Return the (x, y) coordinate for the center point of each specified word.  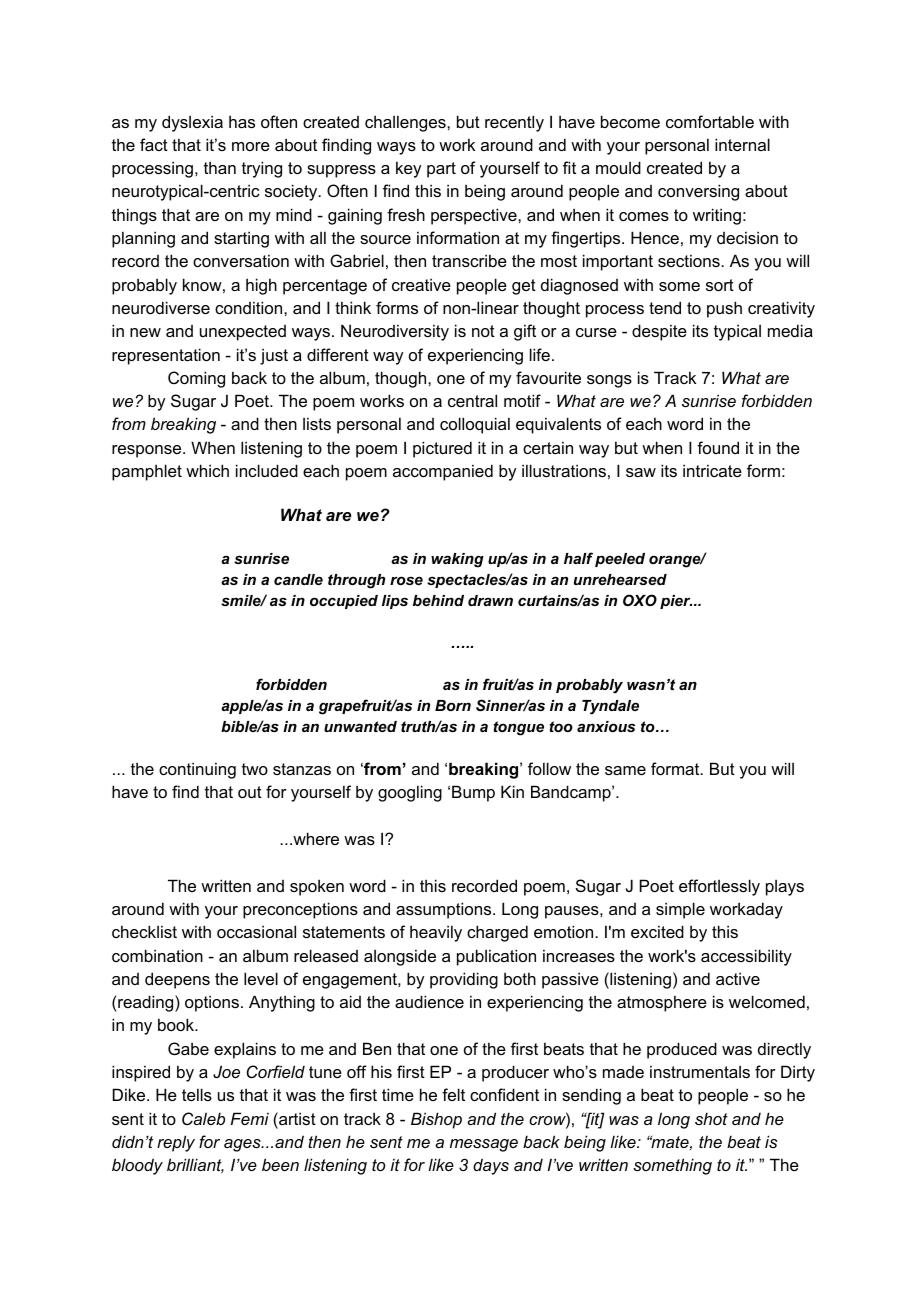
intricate (712, 470)
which (207, 470)
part (441, 170)
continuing (197, 770)
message (484, 1145)
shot (711, 1118)
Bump (473, 793)
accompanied (443, 472)
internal (742, 144)
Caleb (203, 1118)
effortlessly (719, 887)
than (220, 167)
